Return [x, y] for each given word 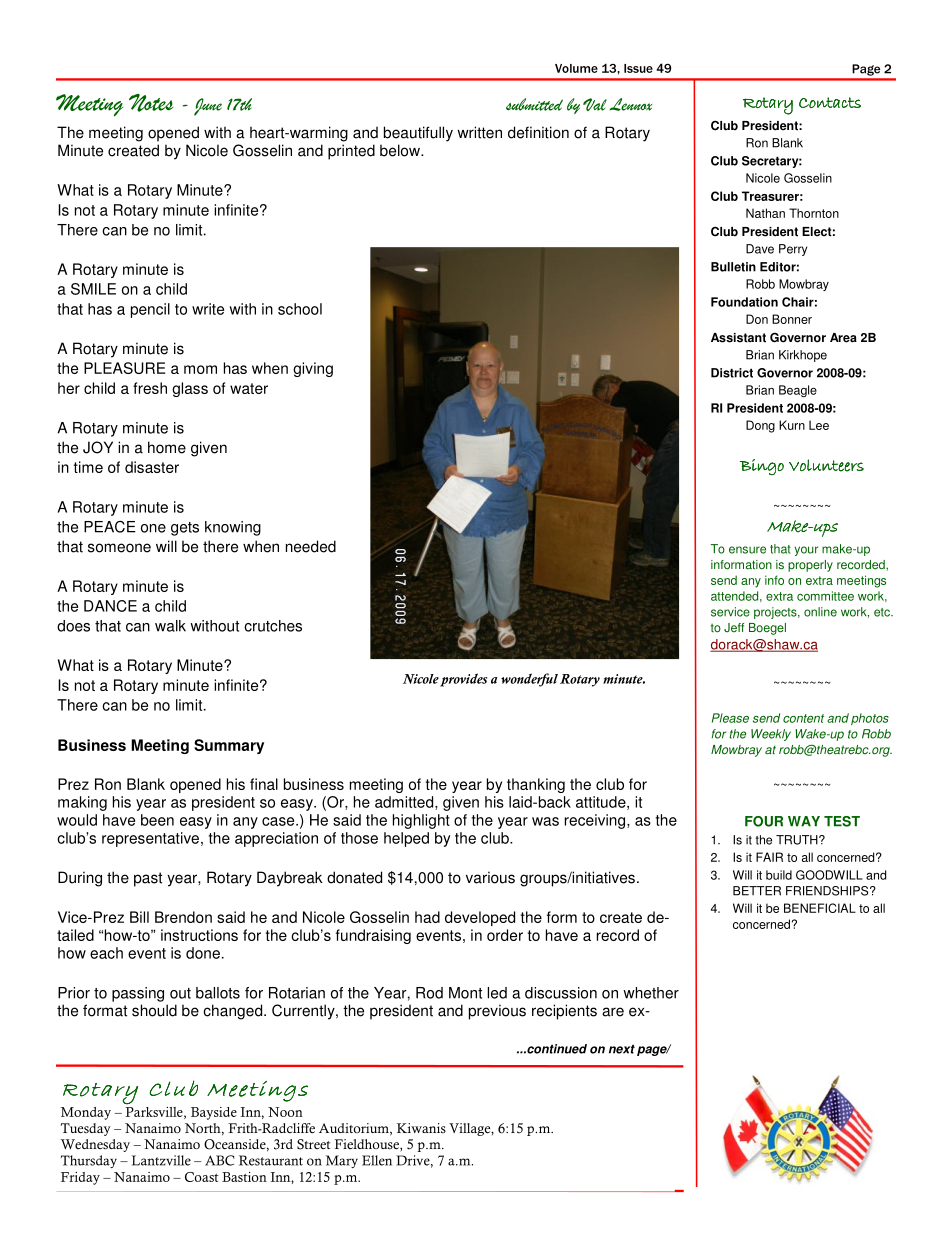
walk [170, 626]
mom [200, 369]
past [148, 879]
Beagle [798, 391]
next [622, 1049]
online [820, 612]
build [779, 875]
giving [313, 369]
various [490, 877]
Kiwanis [421, 1128]
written [479, 132]
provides [463, 680]
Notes [151, 103]
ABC [219, 1160]
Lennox [631, 104]
